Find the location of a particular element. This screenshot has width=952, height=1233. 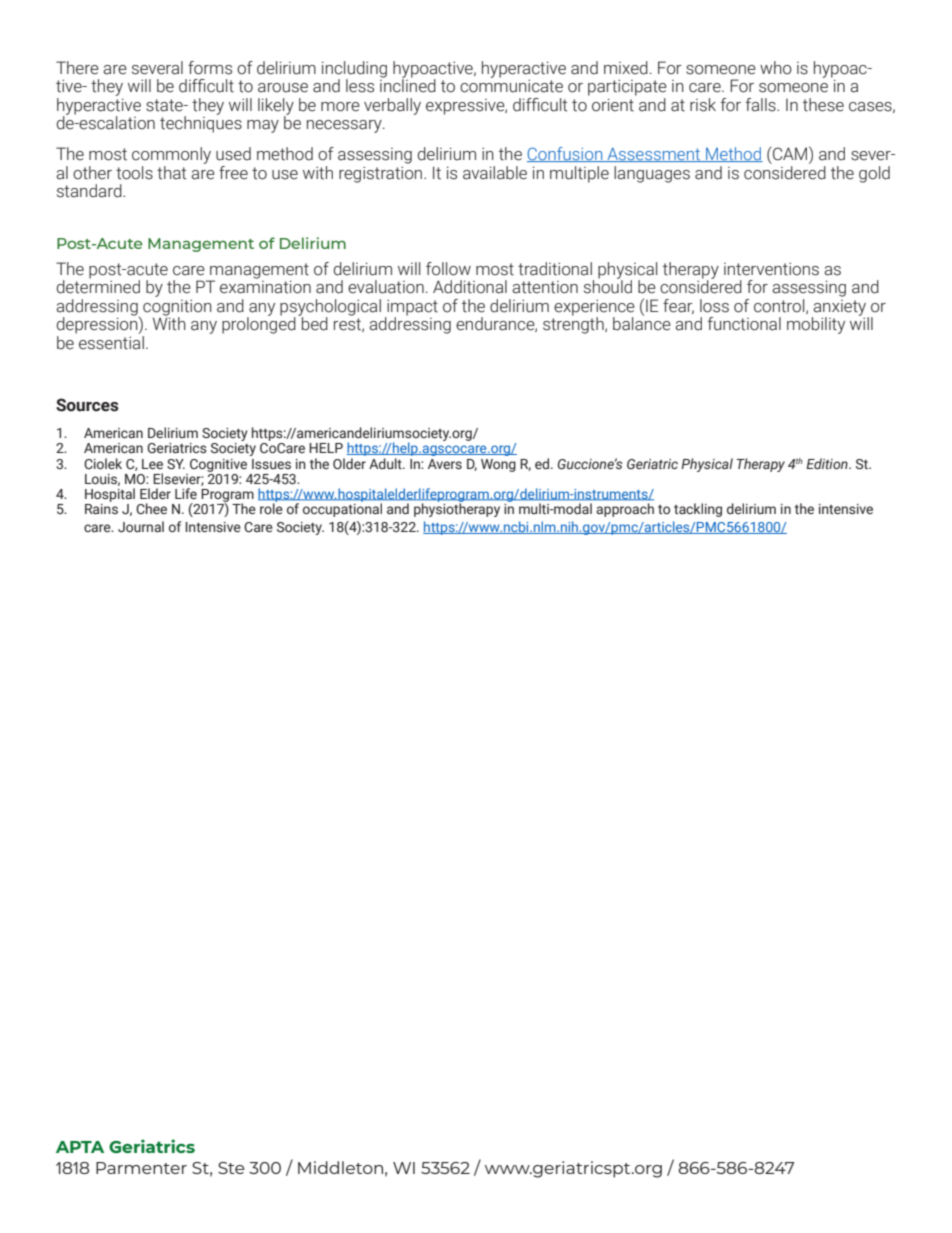

control is located at coordinates (780, 306).
